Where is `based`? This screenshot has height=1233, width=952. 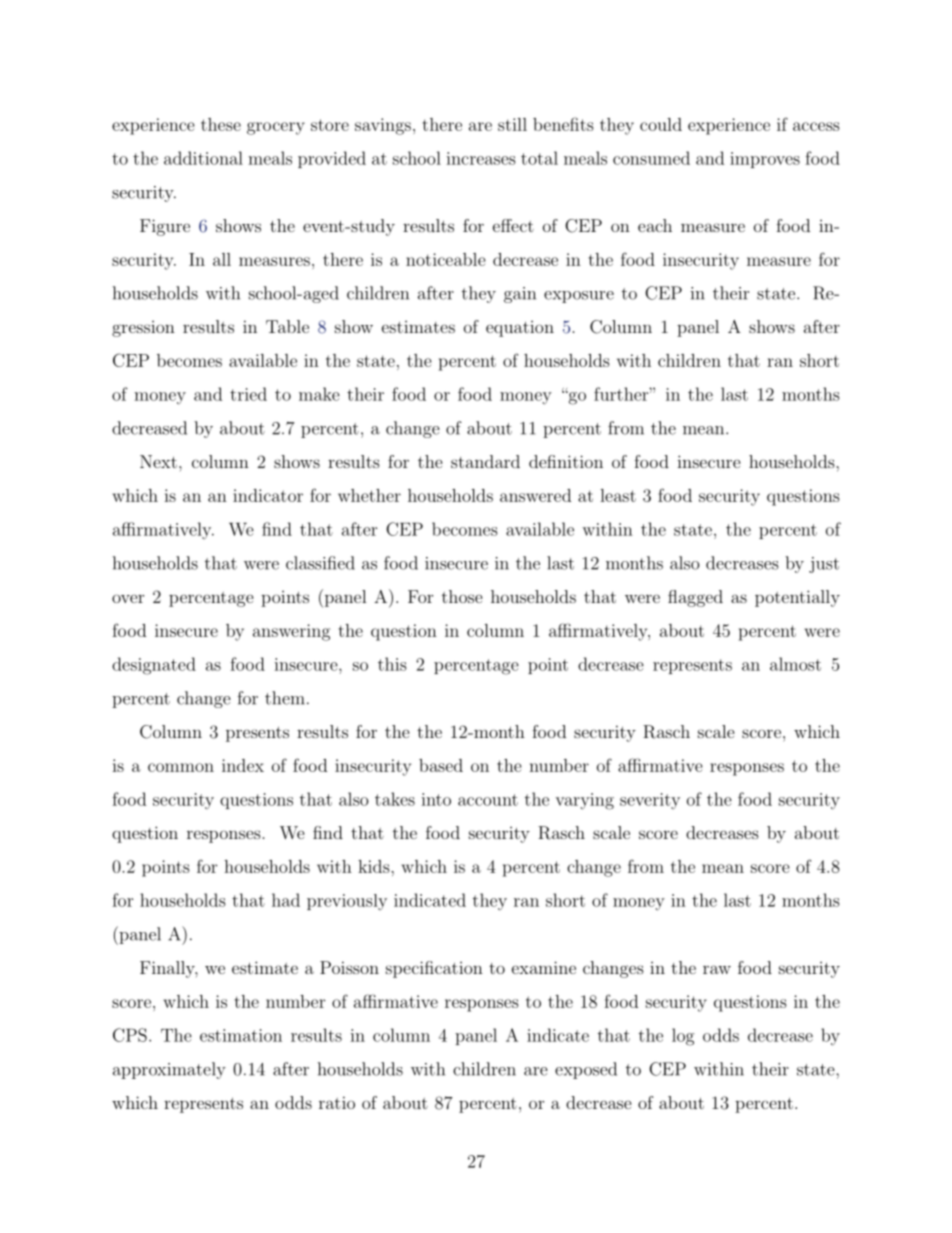
based is located at coordinates (441, 765).
